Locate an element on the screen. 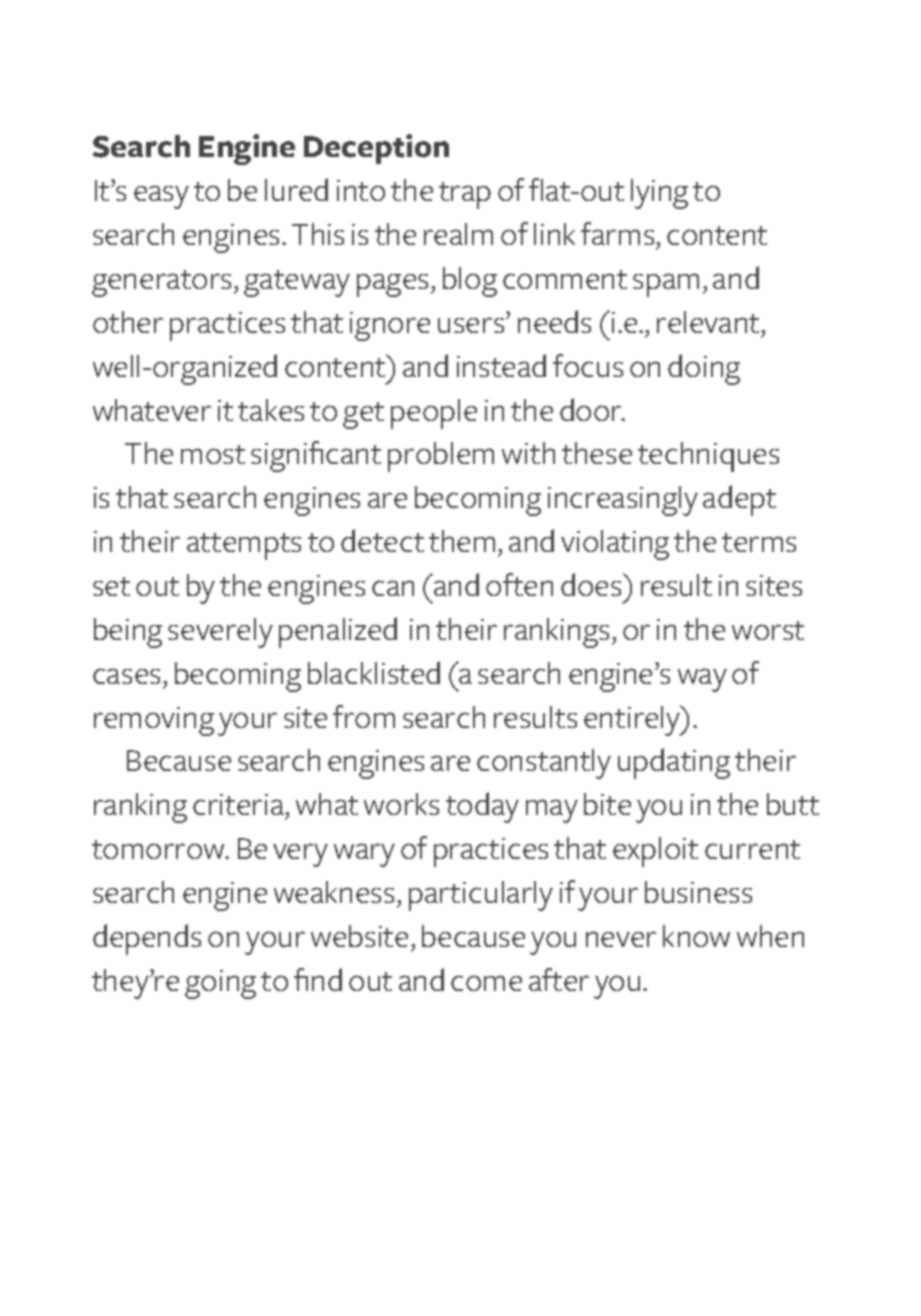 This screenshot has width=921, height=1316. going is located at coordinates (220, 984).
